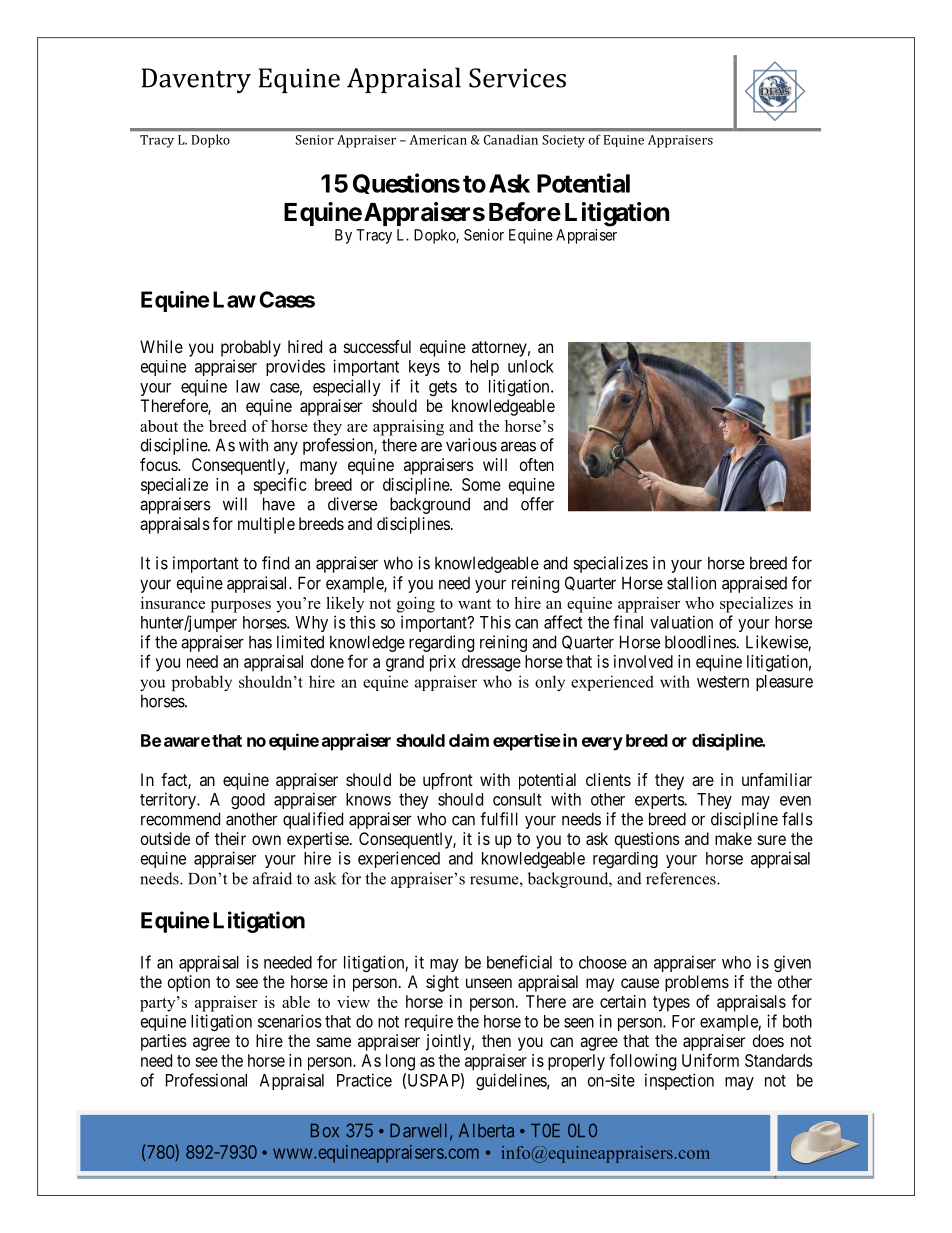  I want to click on Canadian, so click(511, 140).
